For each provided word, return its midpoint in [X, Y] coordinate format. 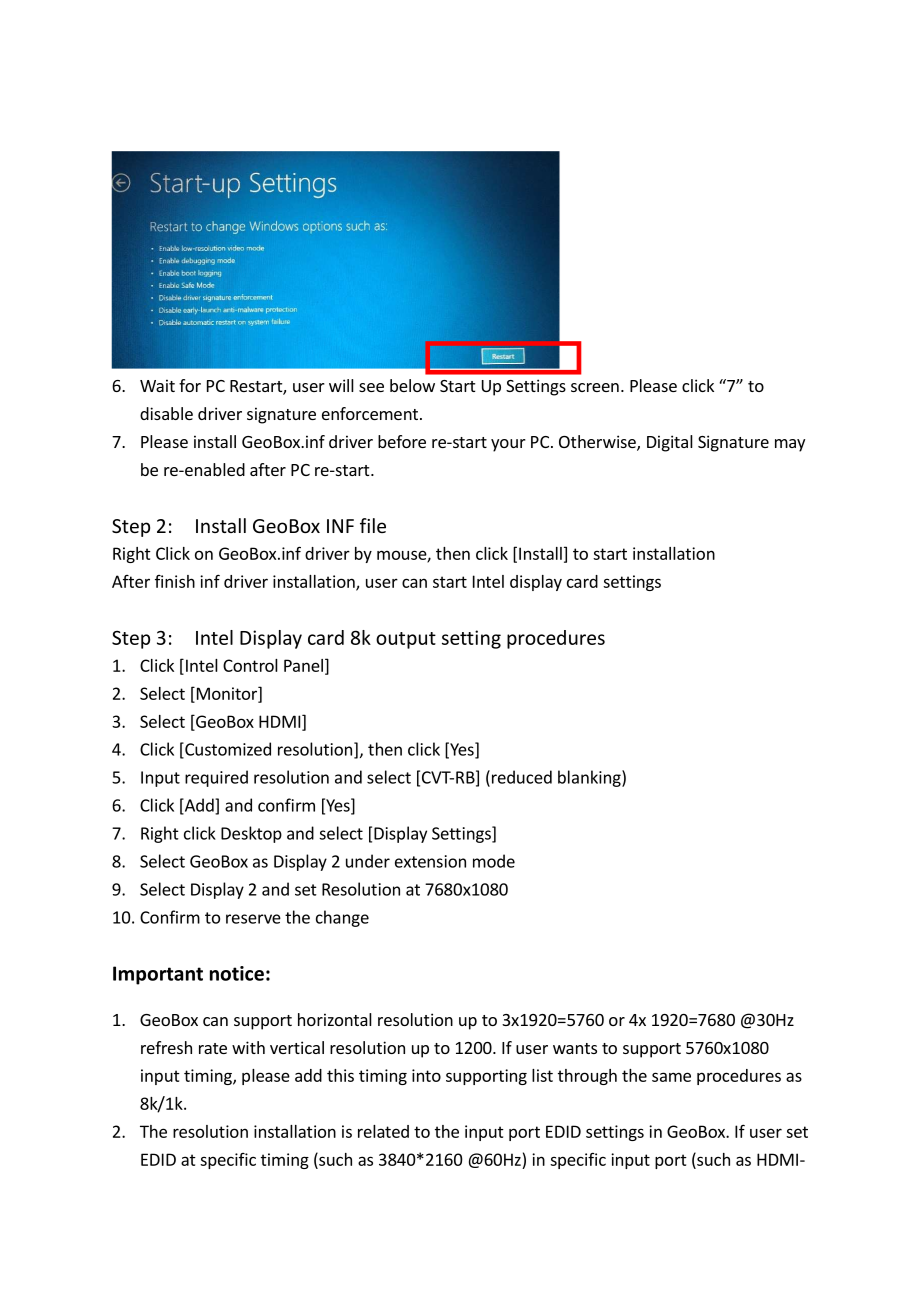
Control [250, 665]
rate [213, 1048]
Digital [670, 443]
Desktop [251, 834]
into [426, 1075]
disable [166, 413]
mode [494, 861]
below [412, 385]
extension [430, 861]
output [406, 640]
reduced [522, 777]
